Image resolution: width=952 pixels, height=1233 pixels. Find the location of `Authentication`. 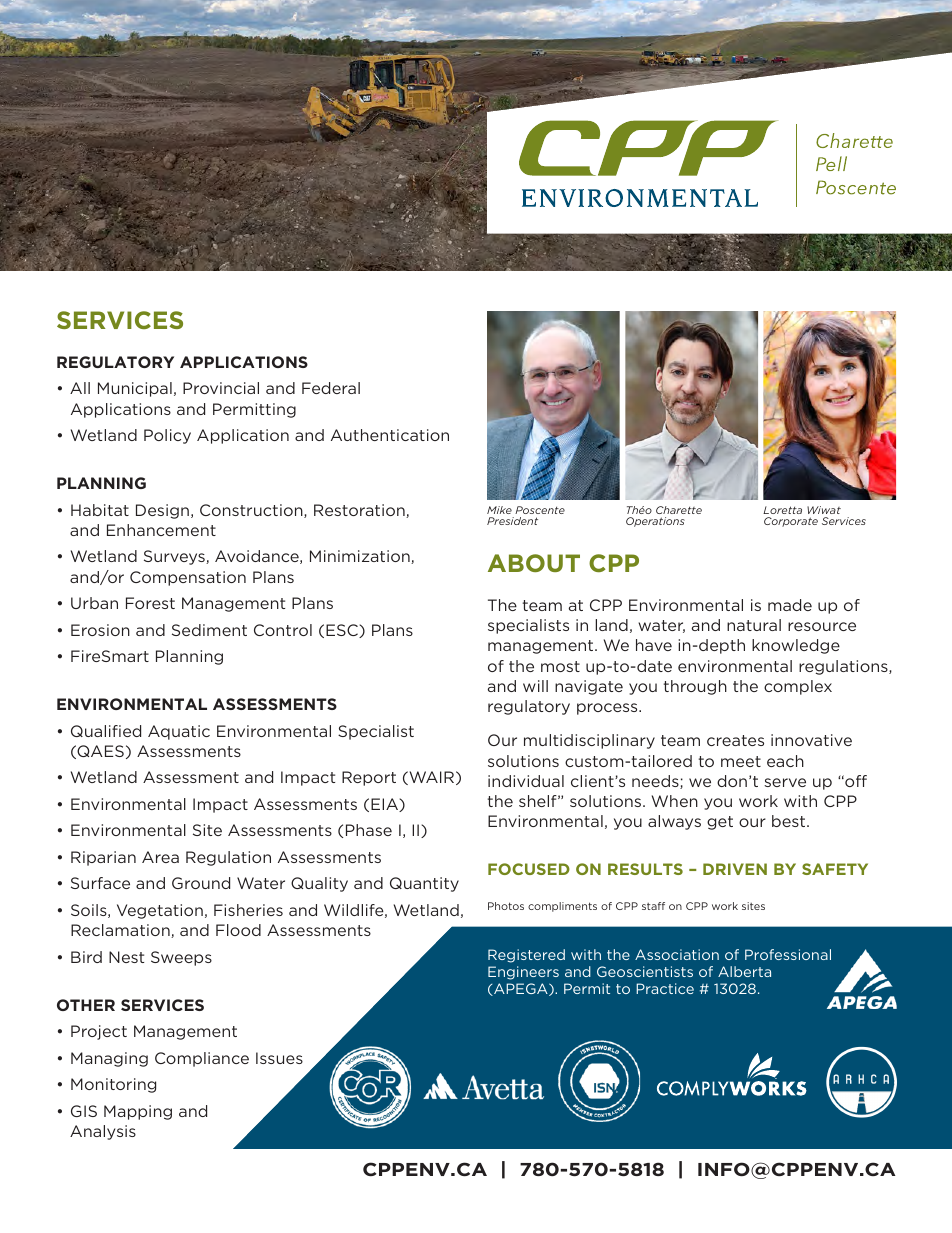

Authentication is located at coordinates (390, 435).
